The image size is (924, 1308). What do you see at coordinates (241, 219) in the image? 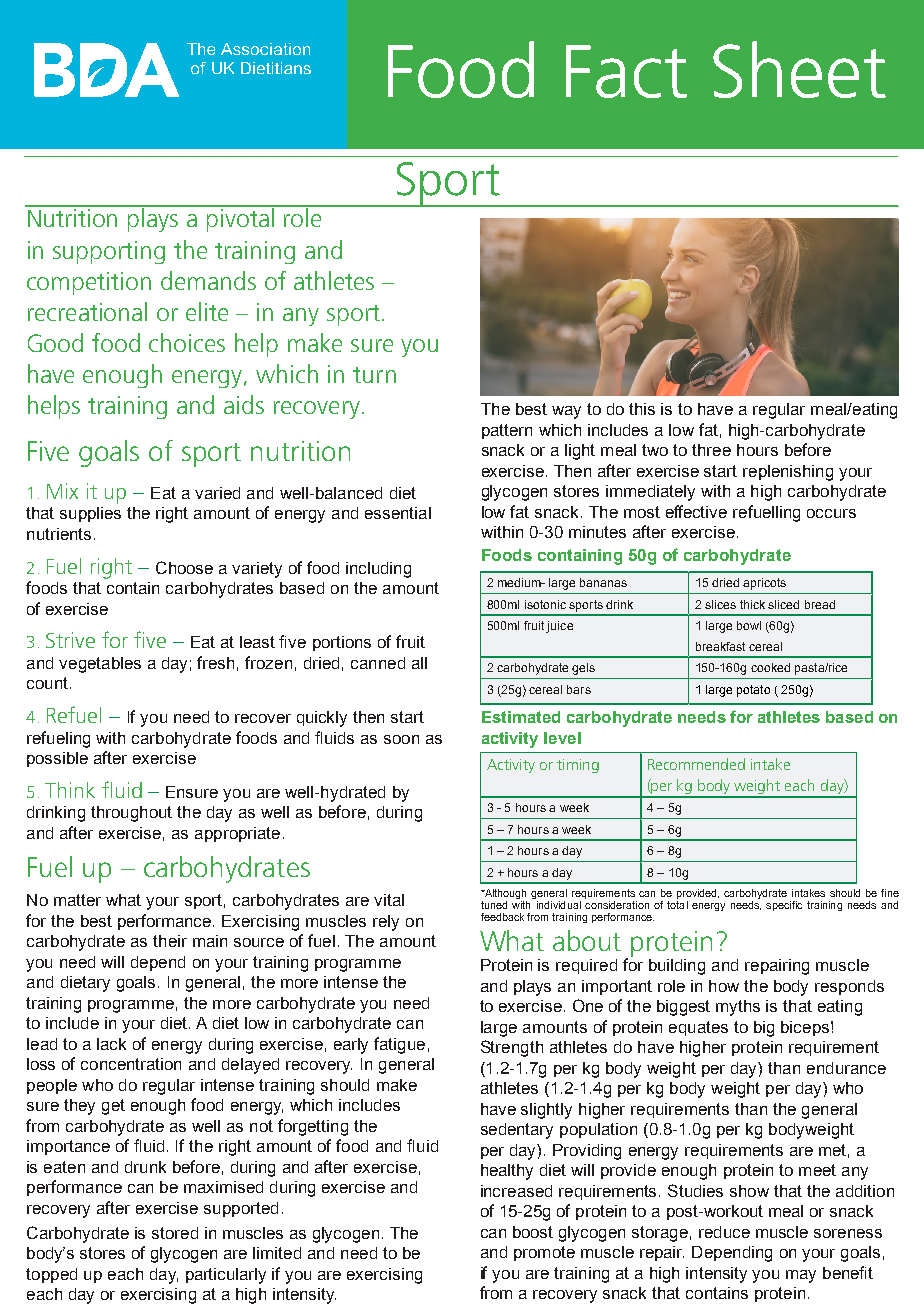
I see `pivotal` at bounding box center [241, 219].
